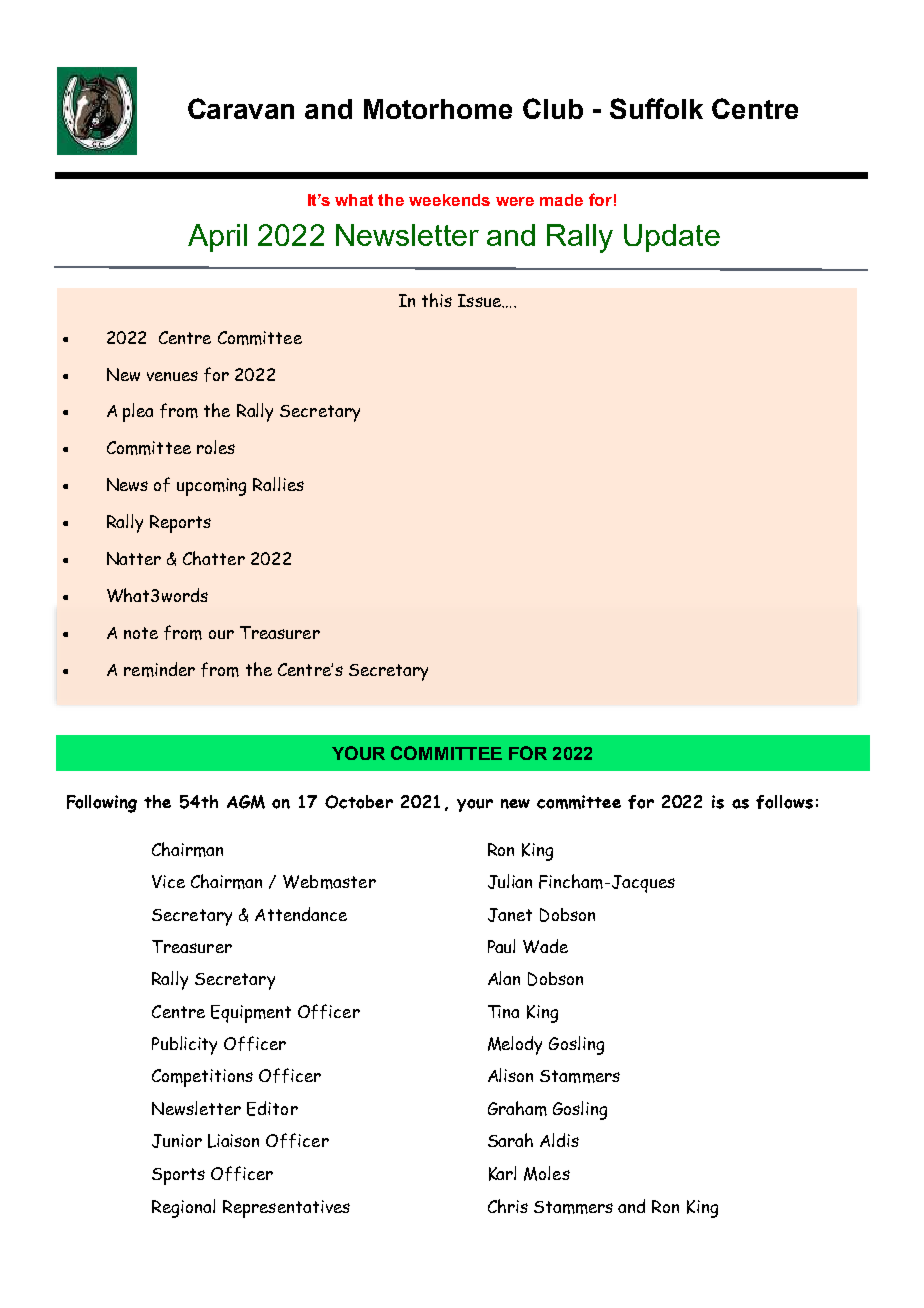 The height and width of the document is (1308, 924). I want to click on Update, so click(672, 238).
